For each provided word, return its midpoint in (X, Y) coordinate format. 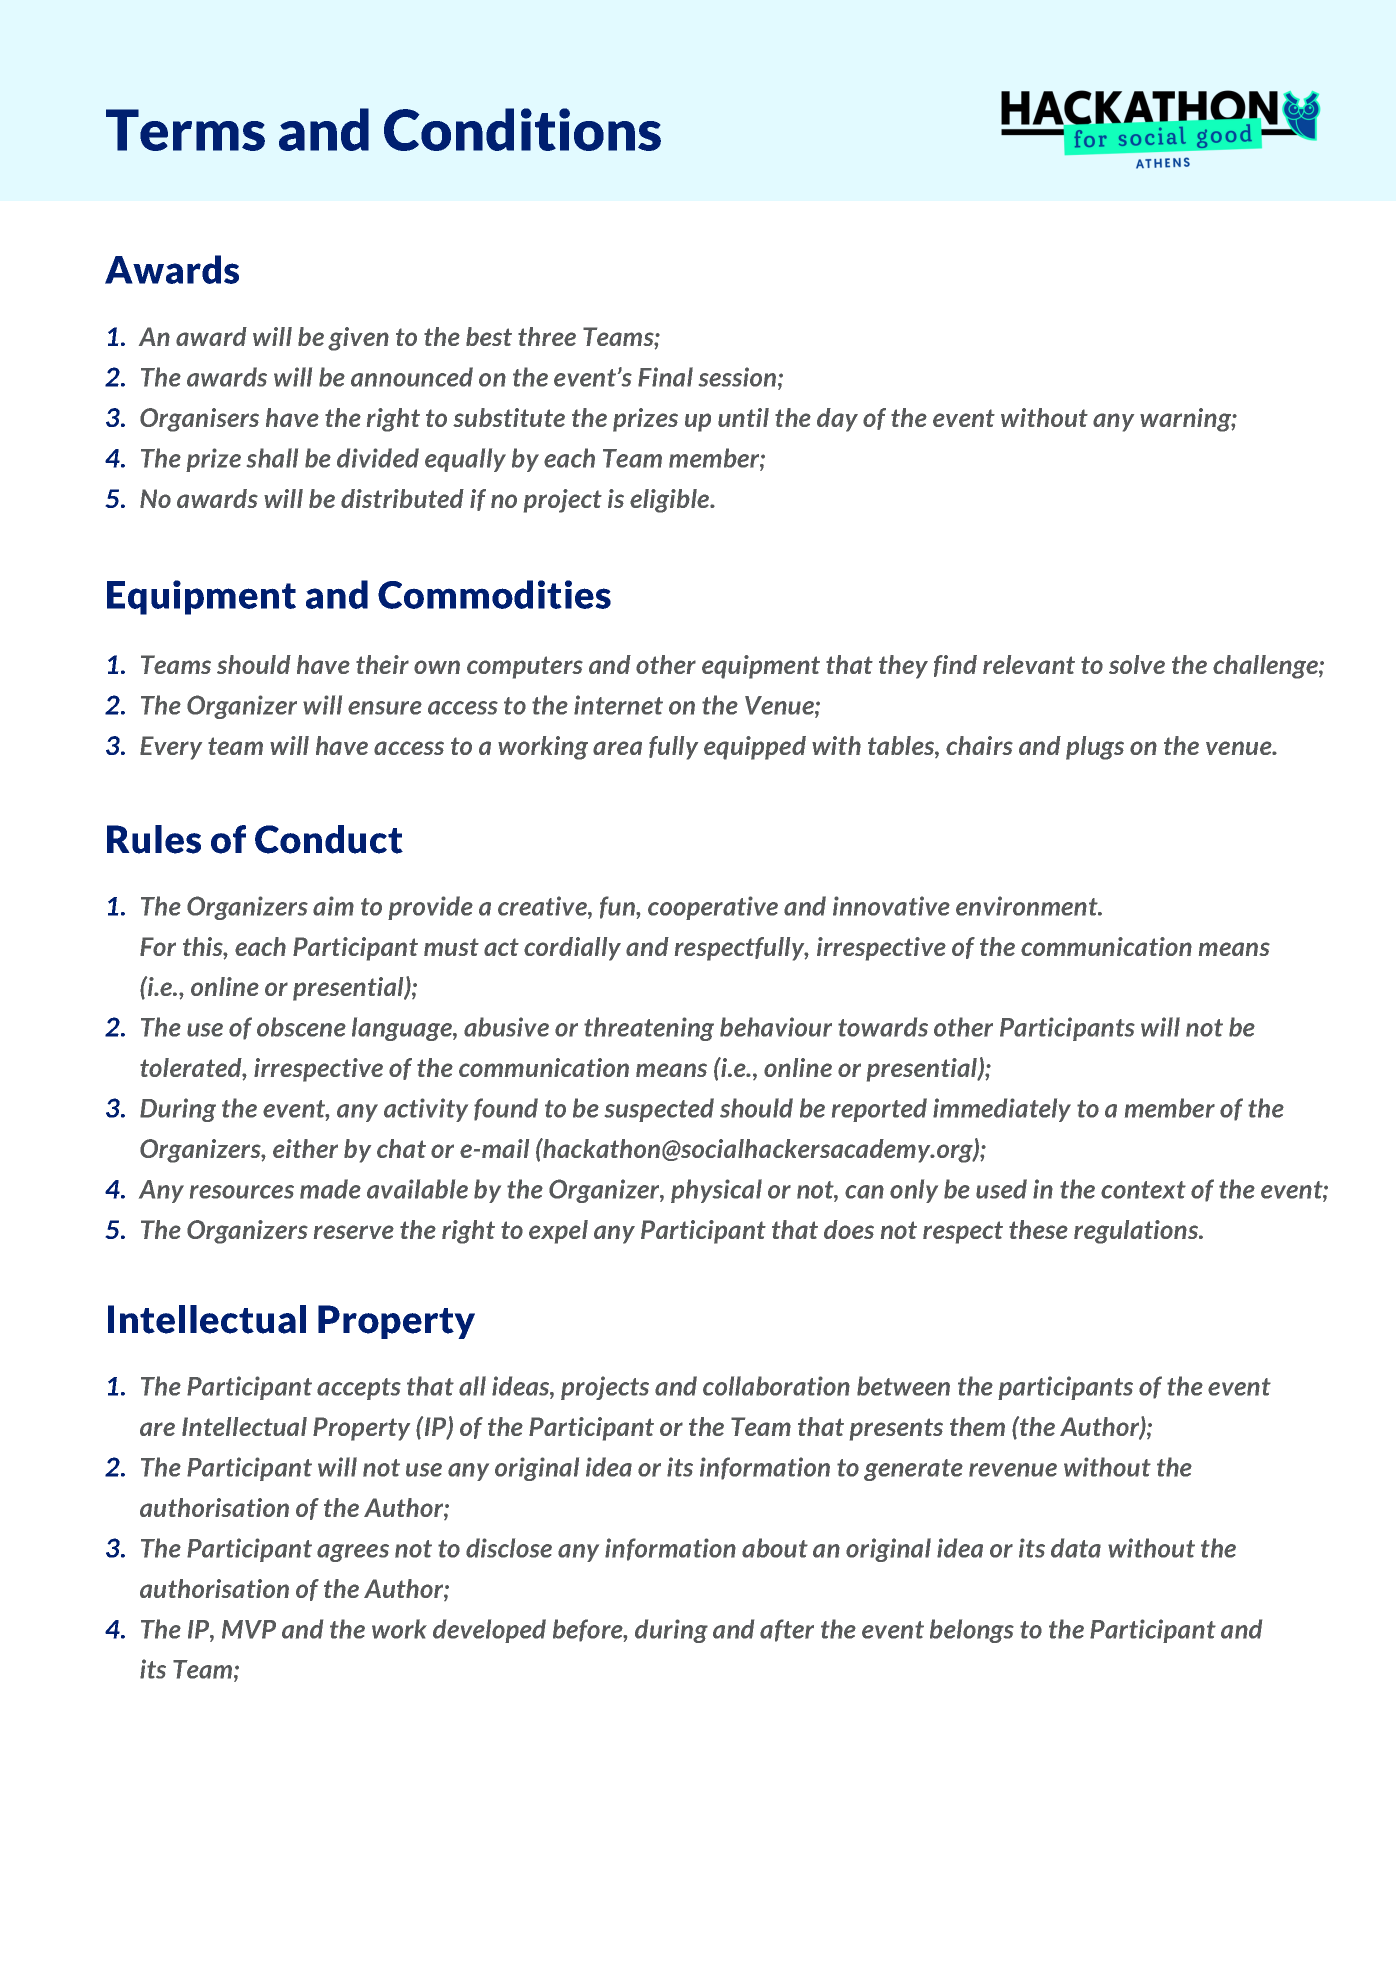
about (775, 1548)
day (837, 420)
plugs (1095, 748)
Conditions (522, 129)
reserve (354, 1232)
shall (272, 458)
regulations (1137, 1232)
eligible (671, 501)
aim (333, 906)
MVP (249, 1629)
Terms (185, 130)
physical (716, 1191)
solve (1137, 664)
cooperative (713, 908)
